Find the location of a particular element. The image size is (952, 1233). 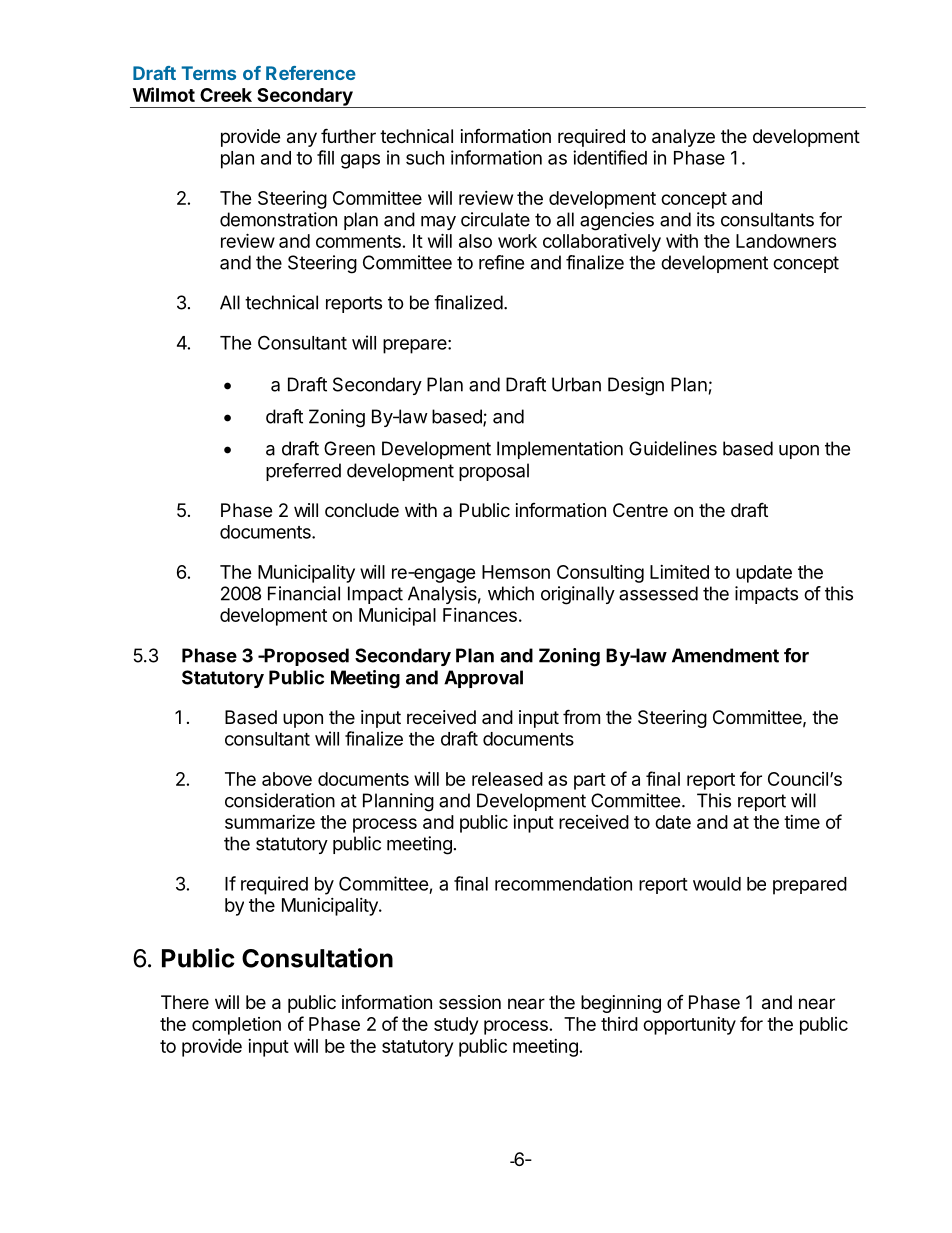

completion is located at coordinates (236, 1026).
